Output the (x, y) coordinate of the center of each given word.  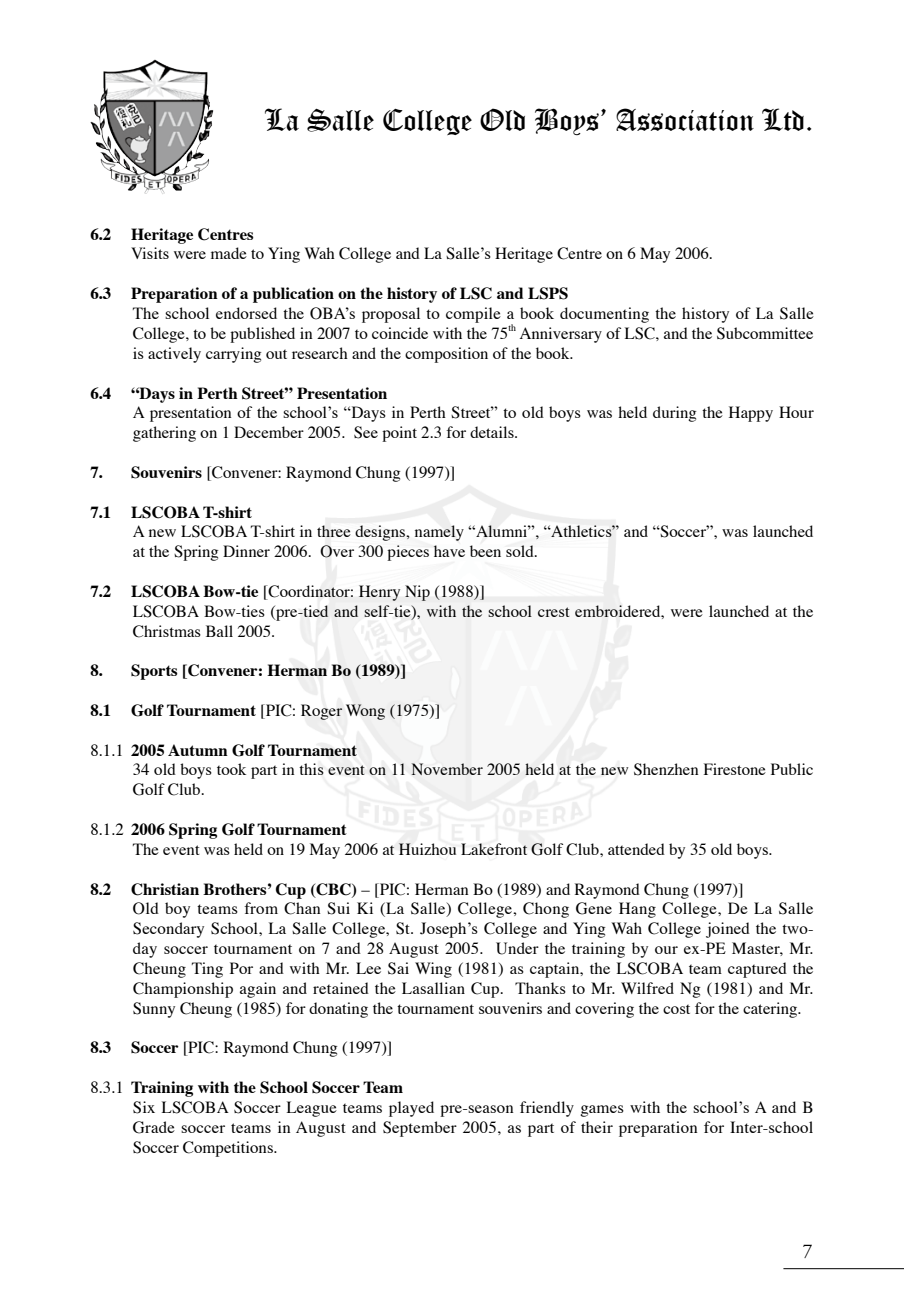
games (602, 1111)
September (420, 1129)
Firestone (735, 769)
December (269, 432)
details (493, 432)
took (231, 769)
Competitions (229, 1149)
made (229, 253)
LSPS (548, 293)
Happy (751, 414)
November (447, 769)
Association (685, 119)
